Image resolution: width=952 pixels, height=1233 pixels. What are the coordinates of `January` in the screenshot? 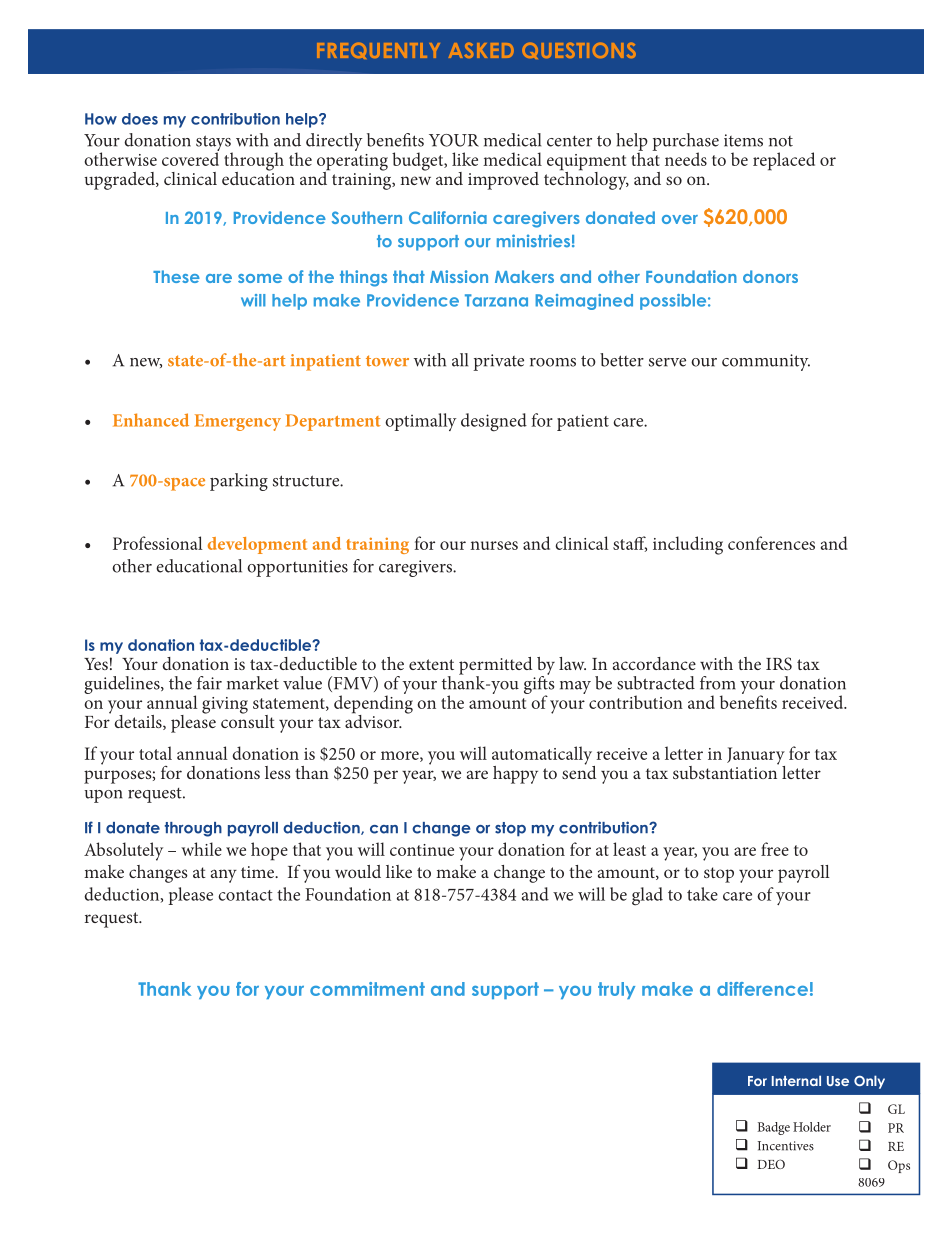 It's located at (756, 757).
